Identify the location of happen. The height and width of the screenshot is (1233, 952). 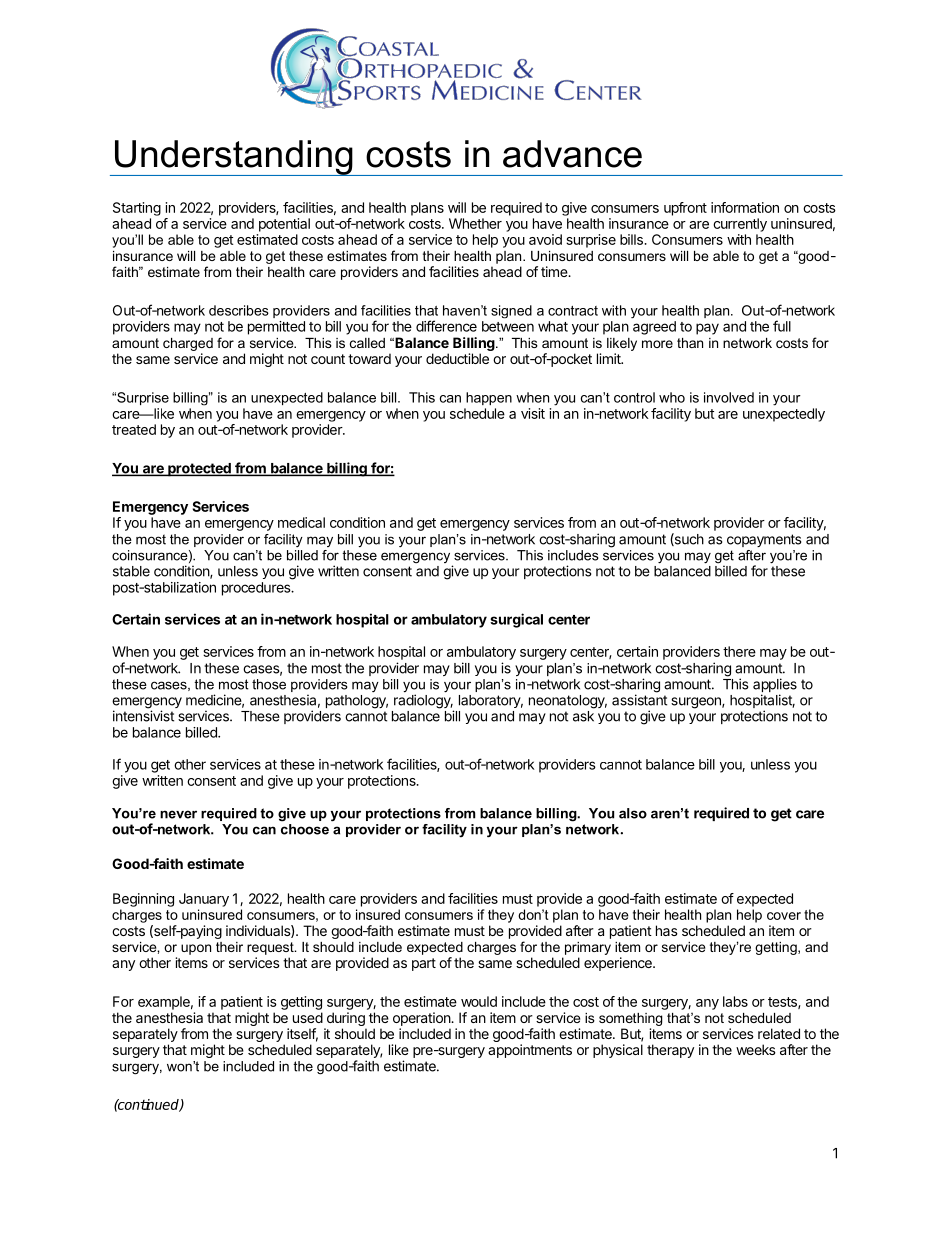
(489, 398).
